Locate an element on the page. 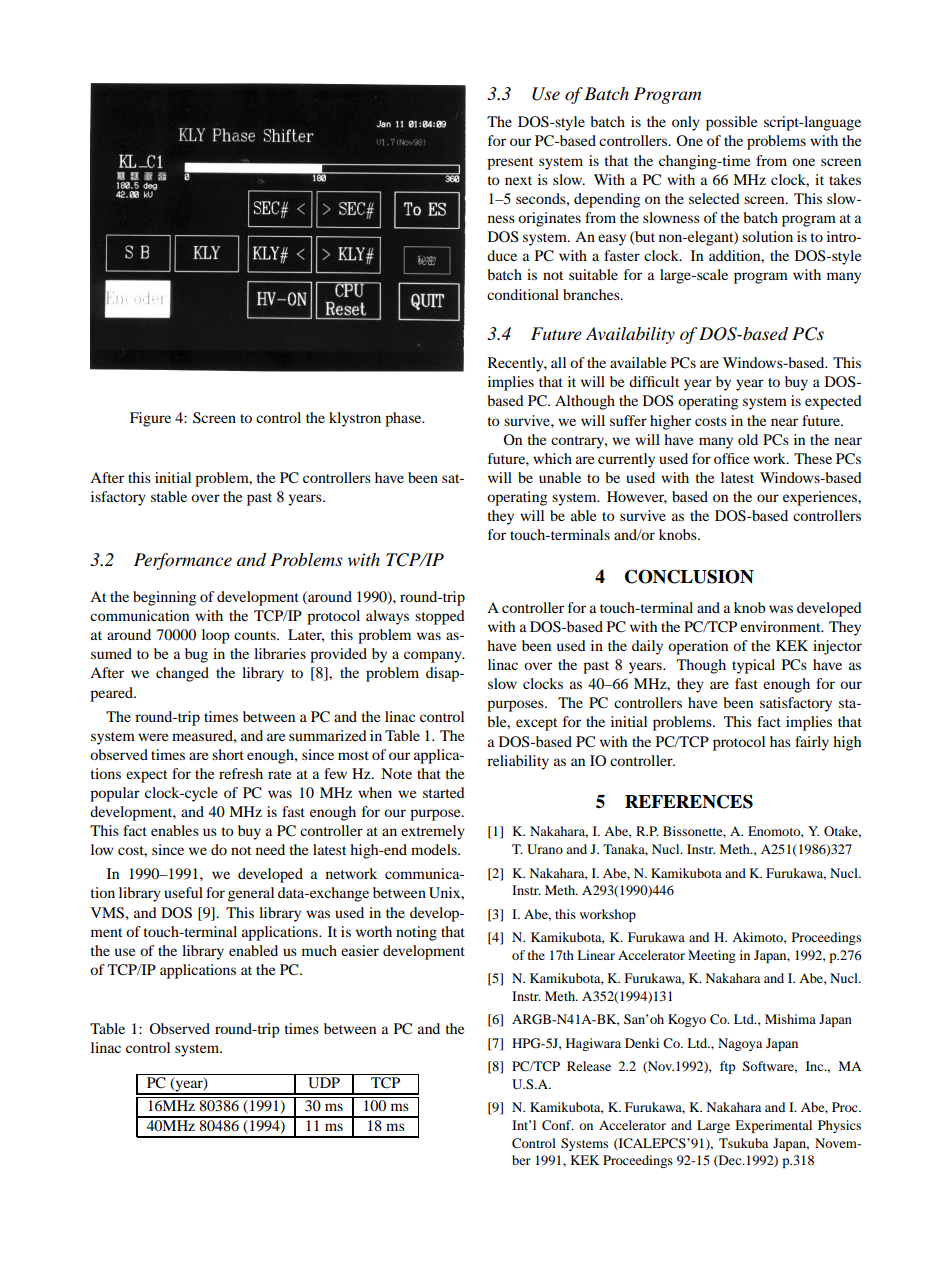 Image resolution: width=952 pixels, height=1268 pixels. present is located at coordinates (510, 163).
